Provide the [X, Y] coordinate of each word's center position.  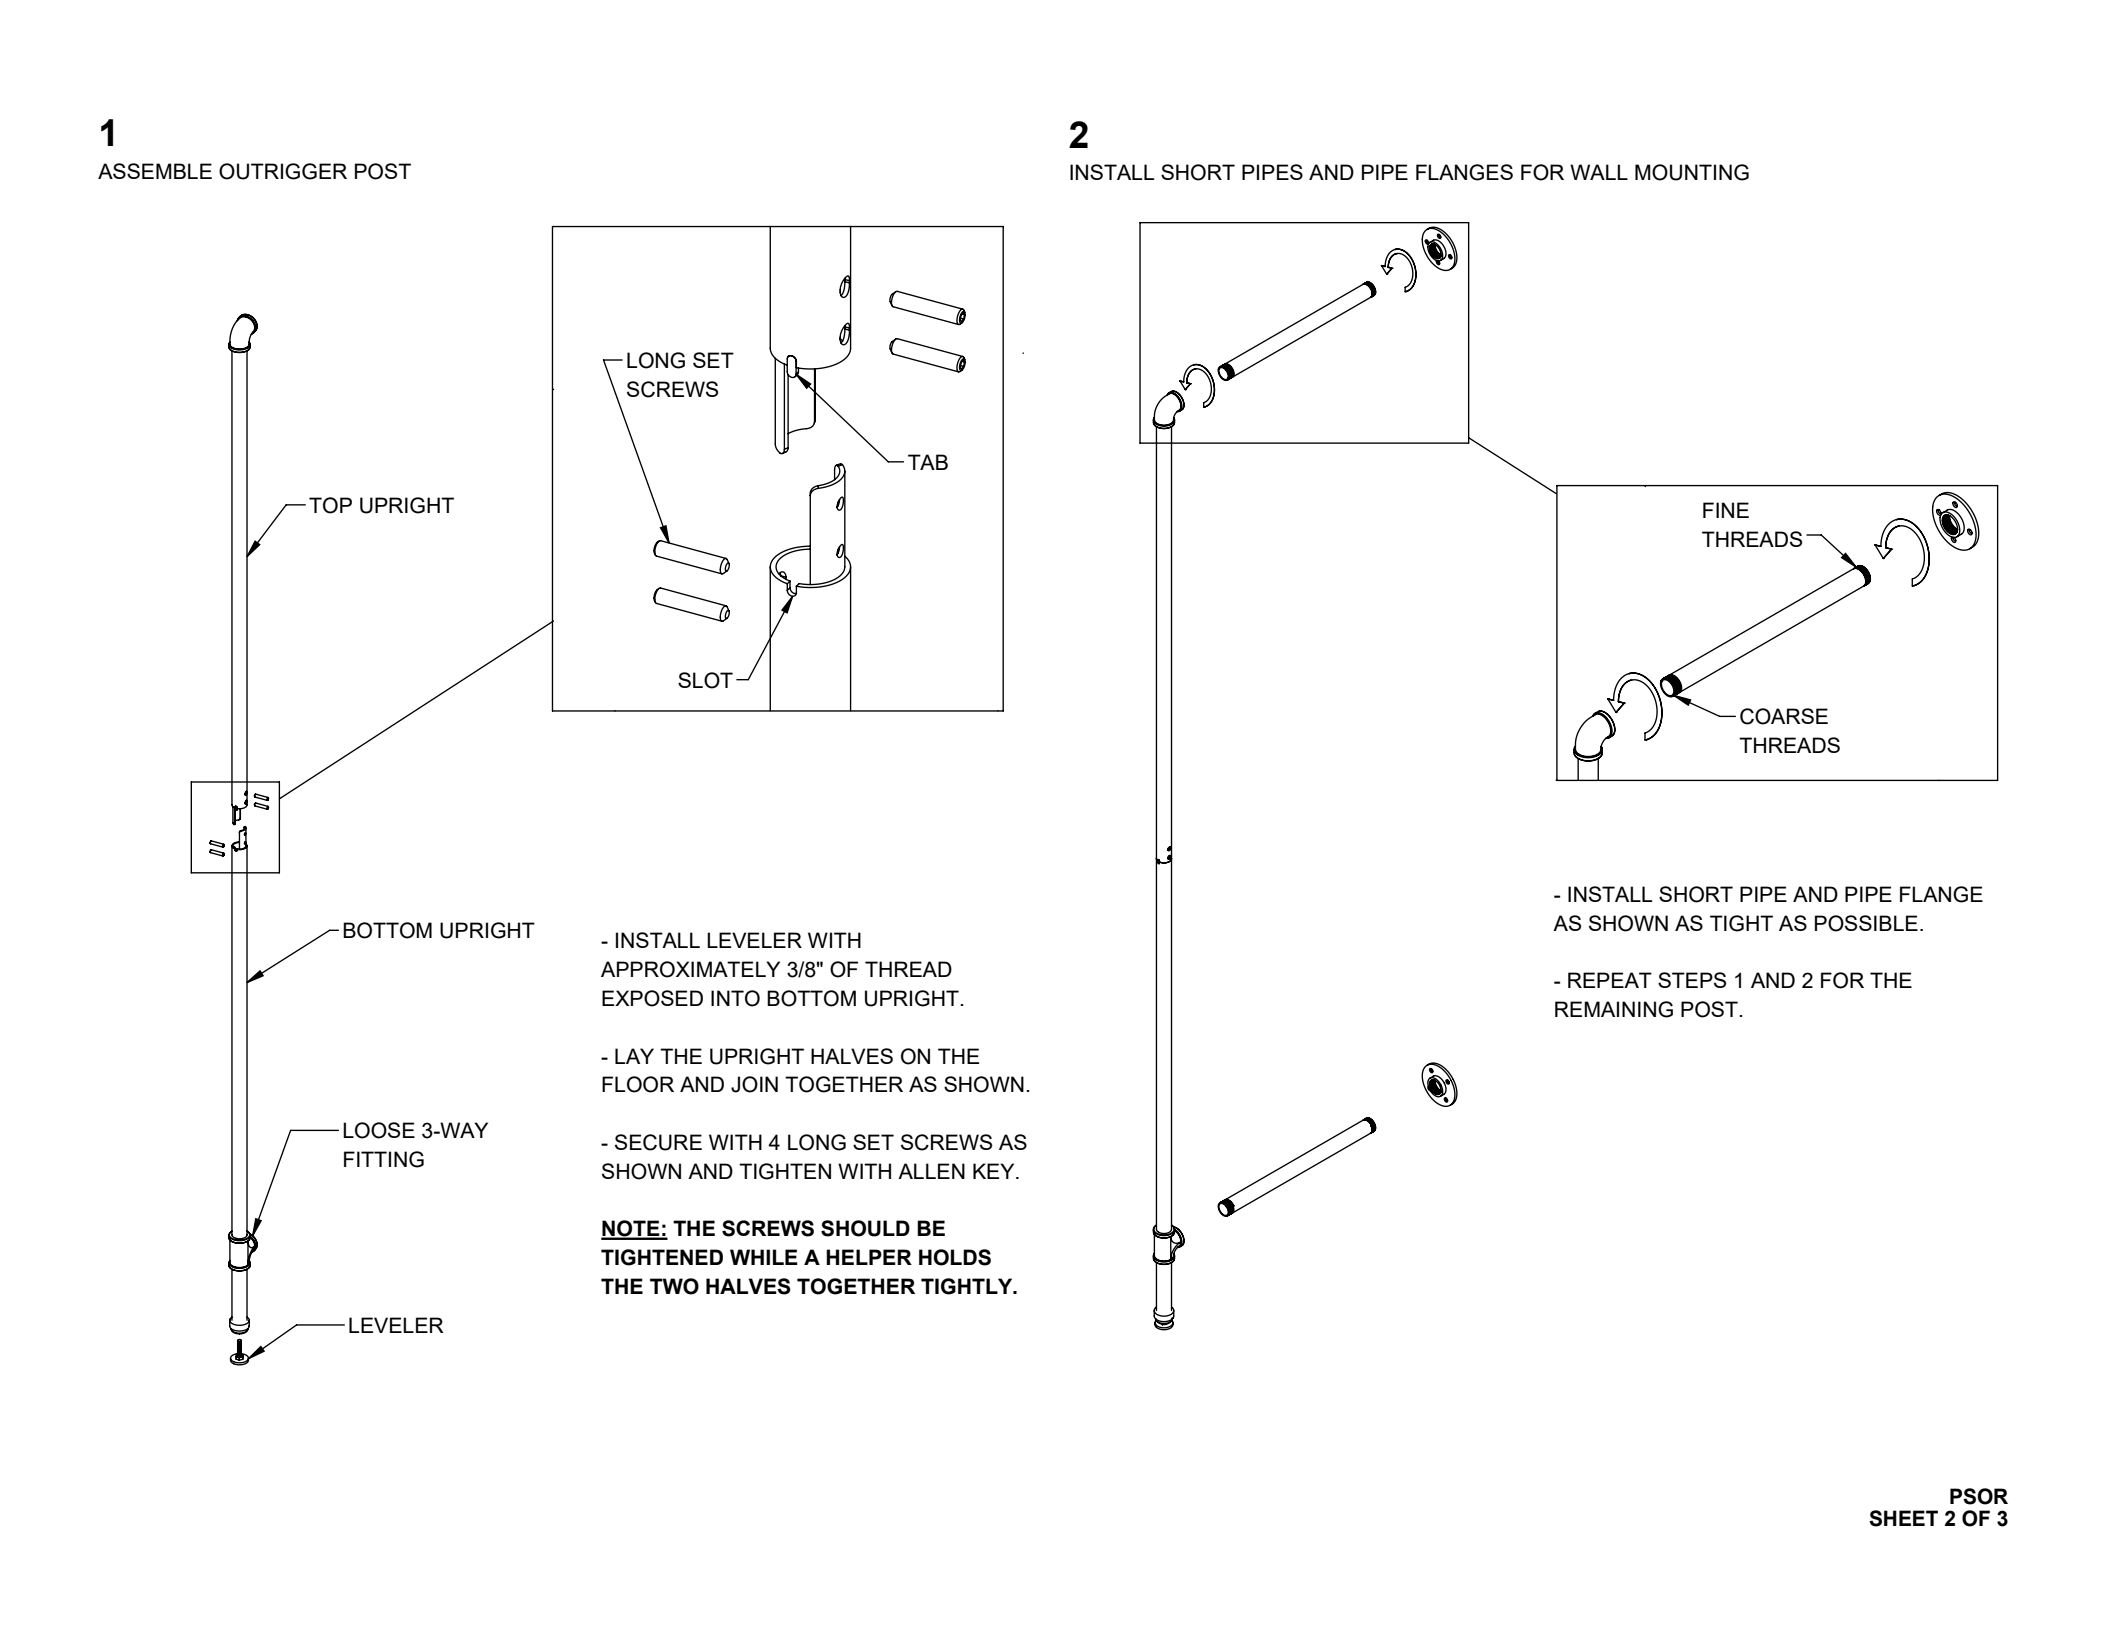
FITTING [384, 1159]
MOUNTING [1692, 172]
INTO [735, 998]
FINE [1726, 510]
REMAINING [1614, 1009]
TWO [674, 1286]
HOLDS [955, 1257]
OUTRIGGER [283, 171]
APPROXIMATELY [690, 969]
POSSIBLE [1866, 923]
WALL [1599, 172]
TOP [330, 505]
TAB [928, 462]
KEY [995, 1171]
